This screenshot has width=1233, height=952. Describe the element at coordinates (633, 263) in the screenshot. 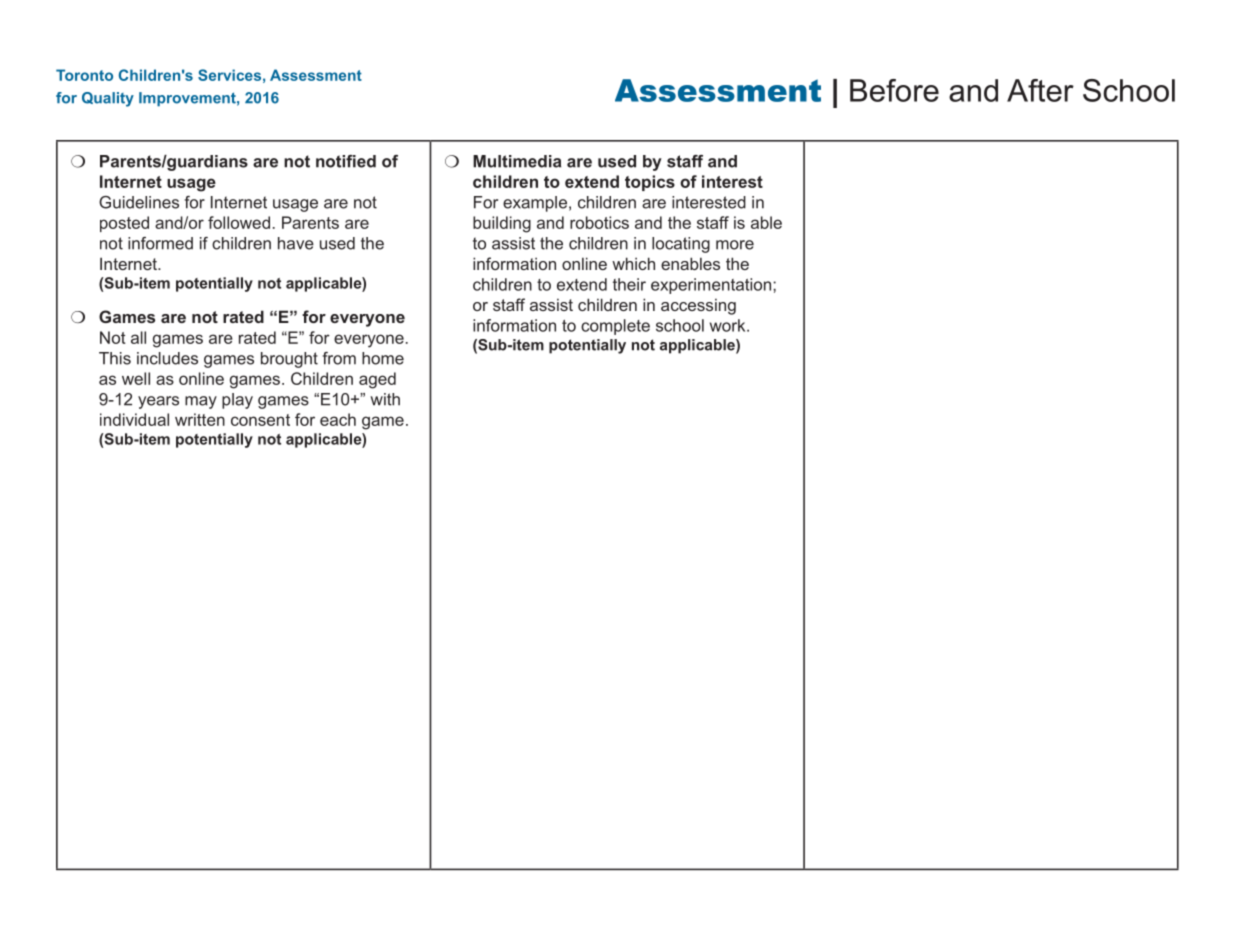

I see `which` at that location.
